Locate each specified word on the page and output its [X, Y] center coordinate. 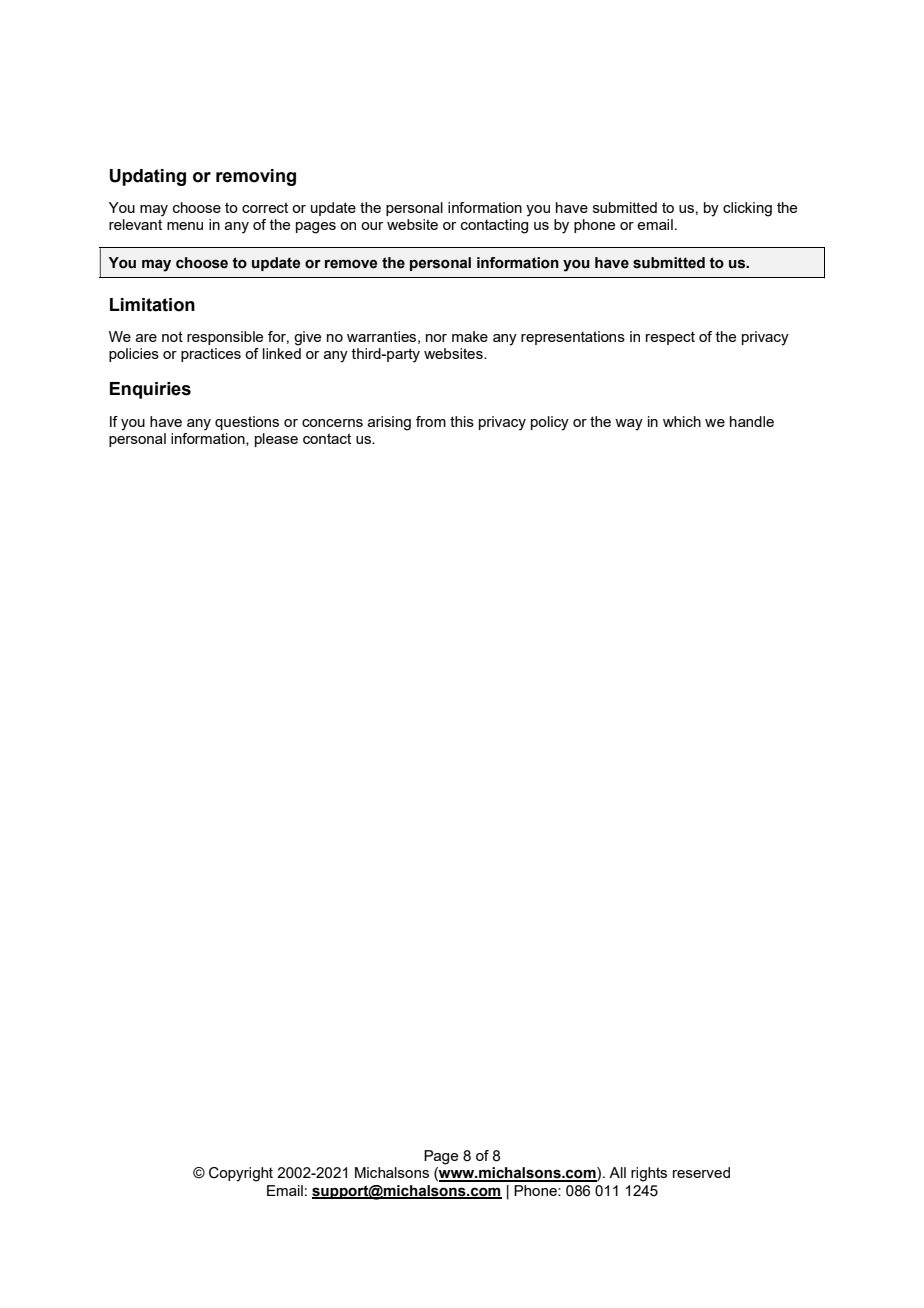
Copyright [241, 1174]
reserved [701, 1172]
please [276, 440]
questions [247, 423]
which [682, 421]
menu [185, 226]
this [462, 421]
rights [649, 1174]
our [372, 226]
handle [752, 421]
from [431, 421]
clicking [747, 209]
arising [389, 423]
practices [211, 355]
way [629, 425]
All [617, 1172]
